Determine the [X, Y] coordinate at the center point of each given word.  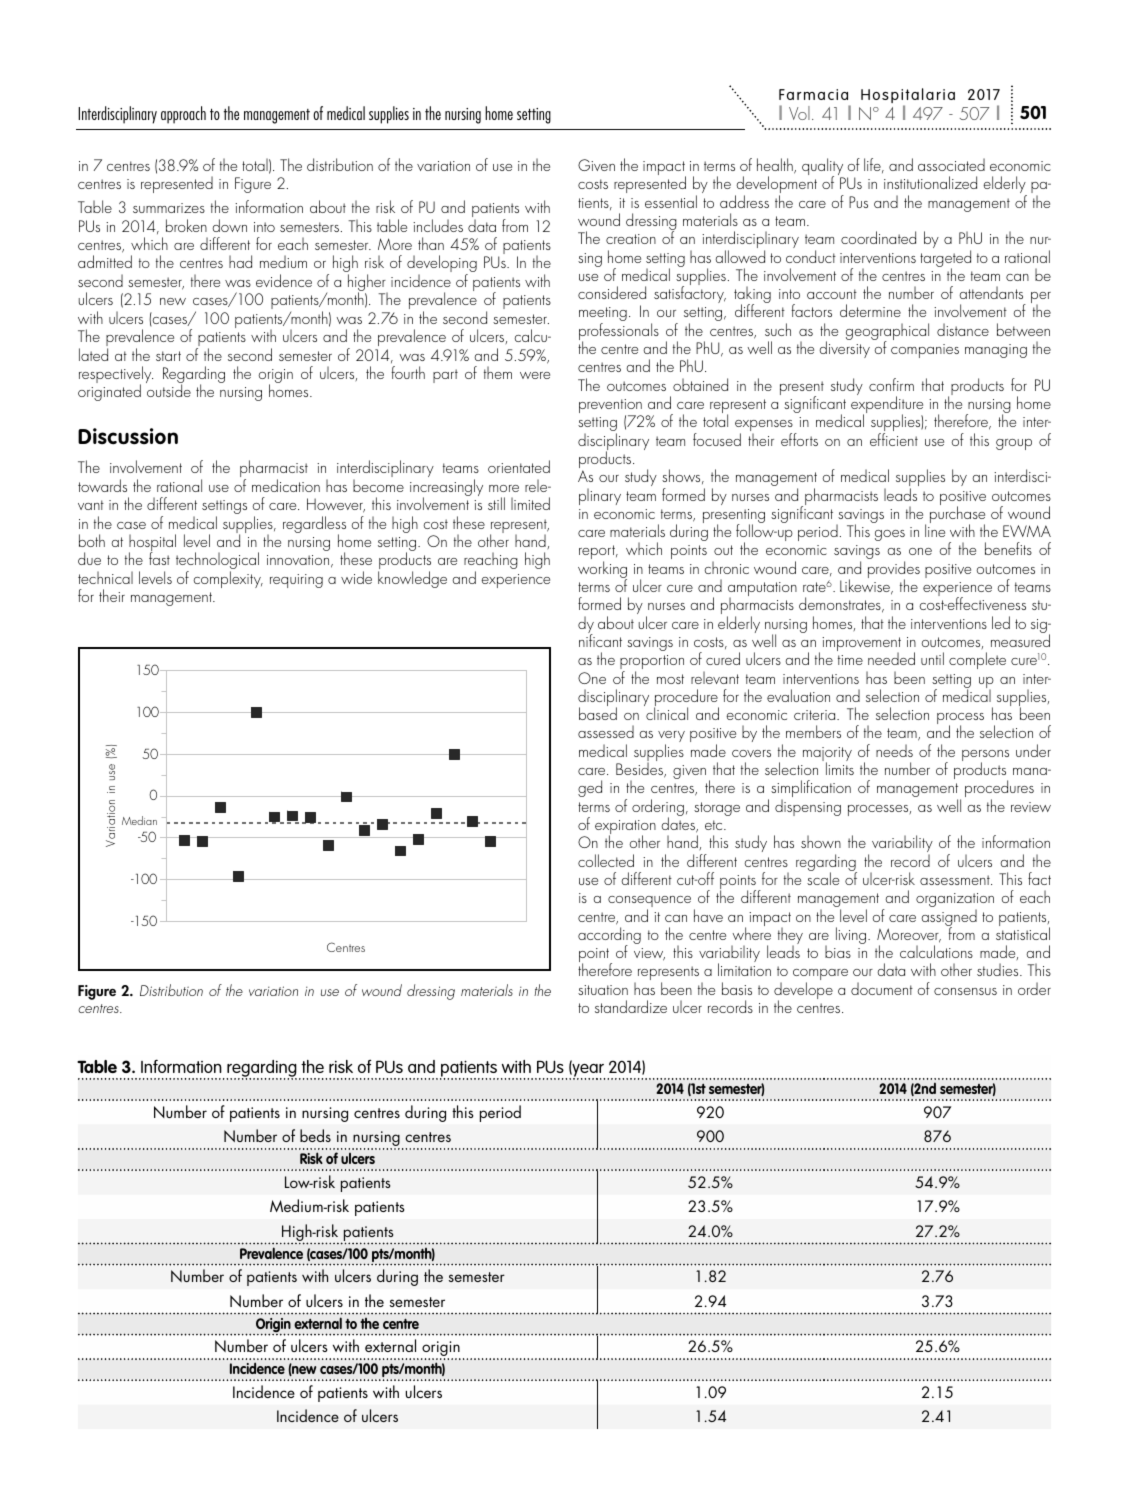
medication [286, 485]
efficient [894, 439]
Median [139, 820]
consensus [965, 991]
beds [315, 1135]
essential [671, 201]
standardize [631, 1006]
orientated [519, 466]
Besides [640, 770]
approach [183, 115]
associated [951, 164]
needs [894, 750]
